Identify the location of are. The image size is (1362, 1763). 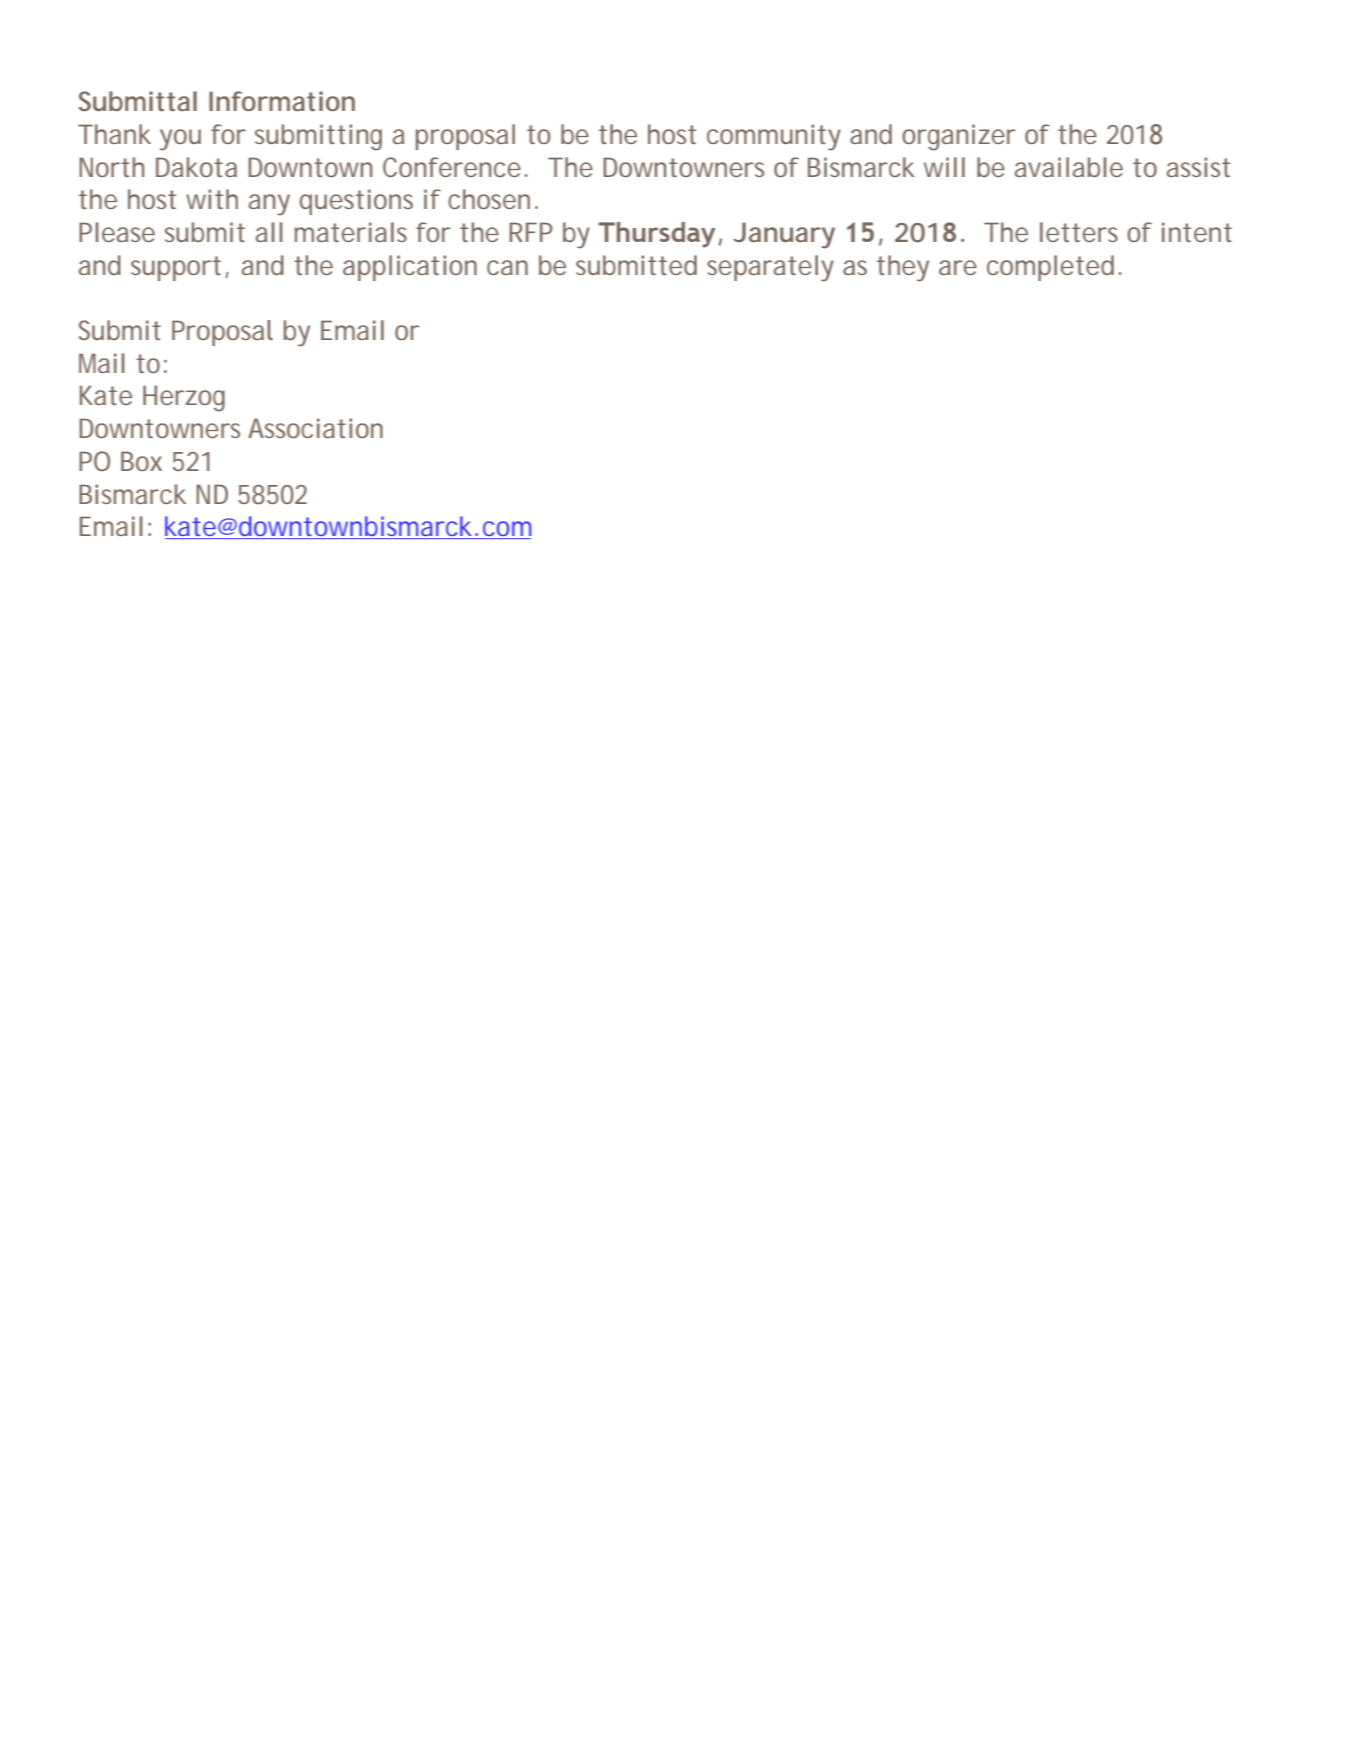
(958, 267).
